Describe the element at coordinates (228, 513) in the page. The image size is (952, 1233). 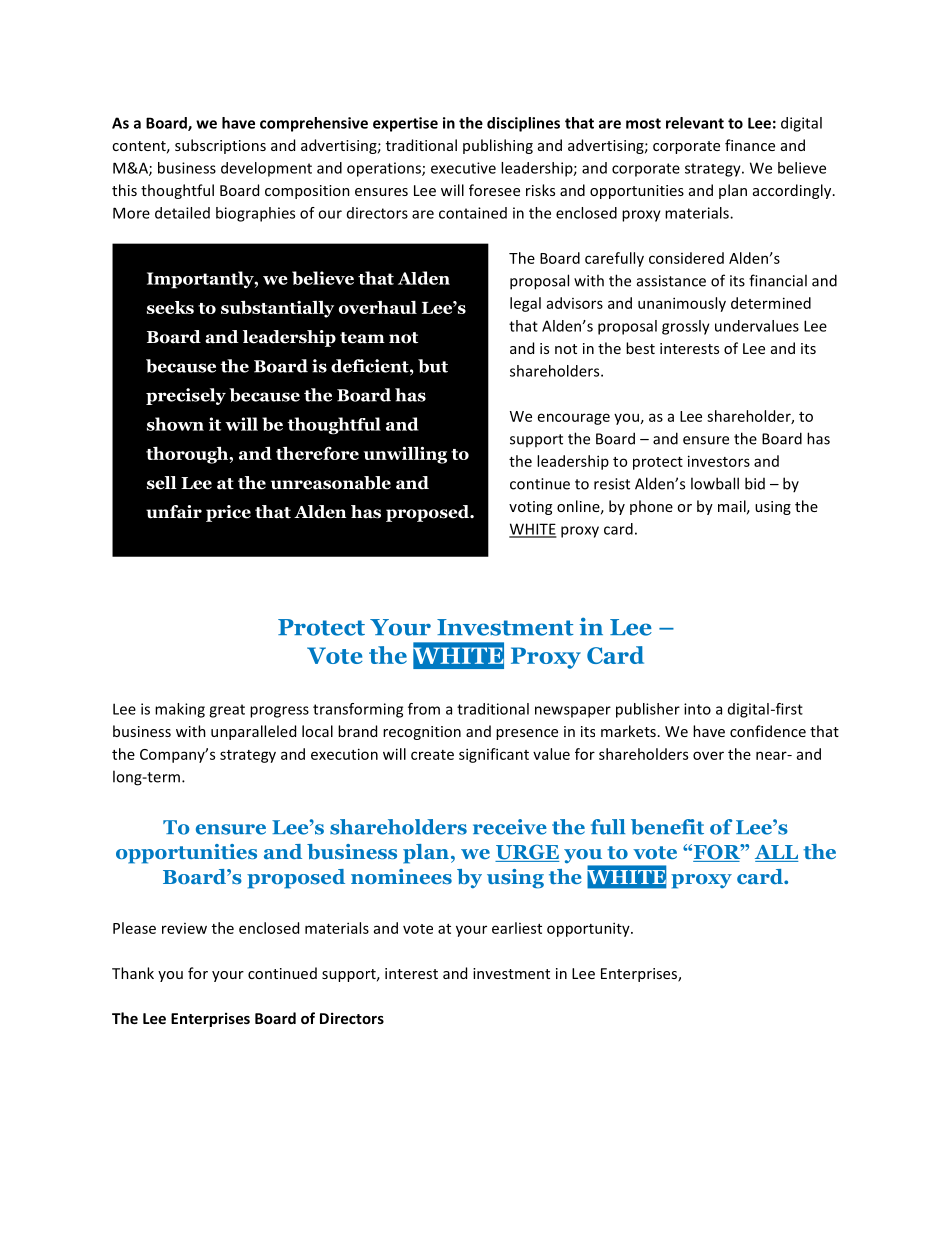
I see `price` at that location.
